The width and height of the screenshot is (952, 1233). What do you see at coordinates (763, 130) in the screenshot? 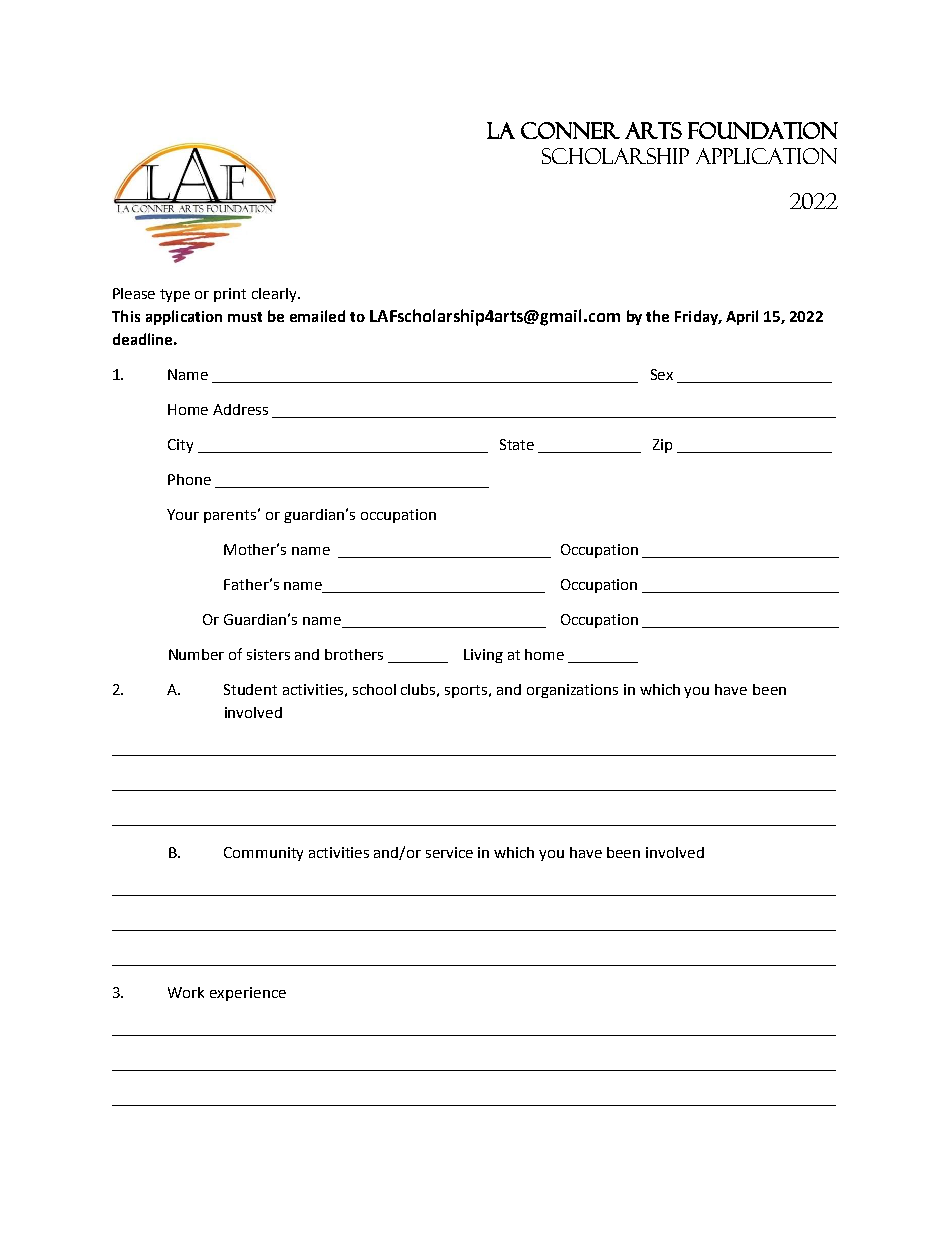
I see `Foundation` at bounding box center [763, 130].
